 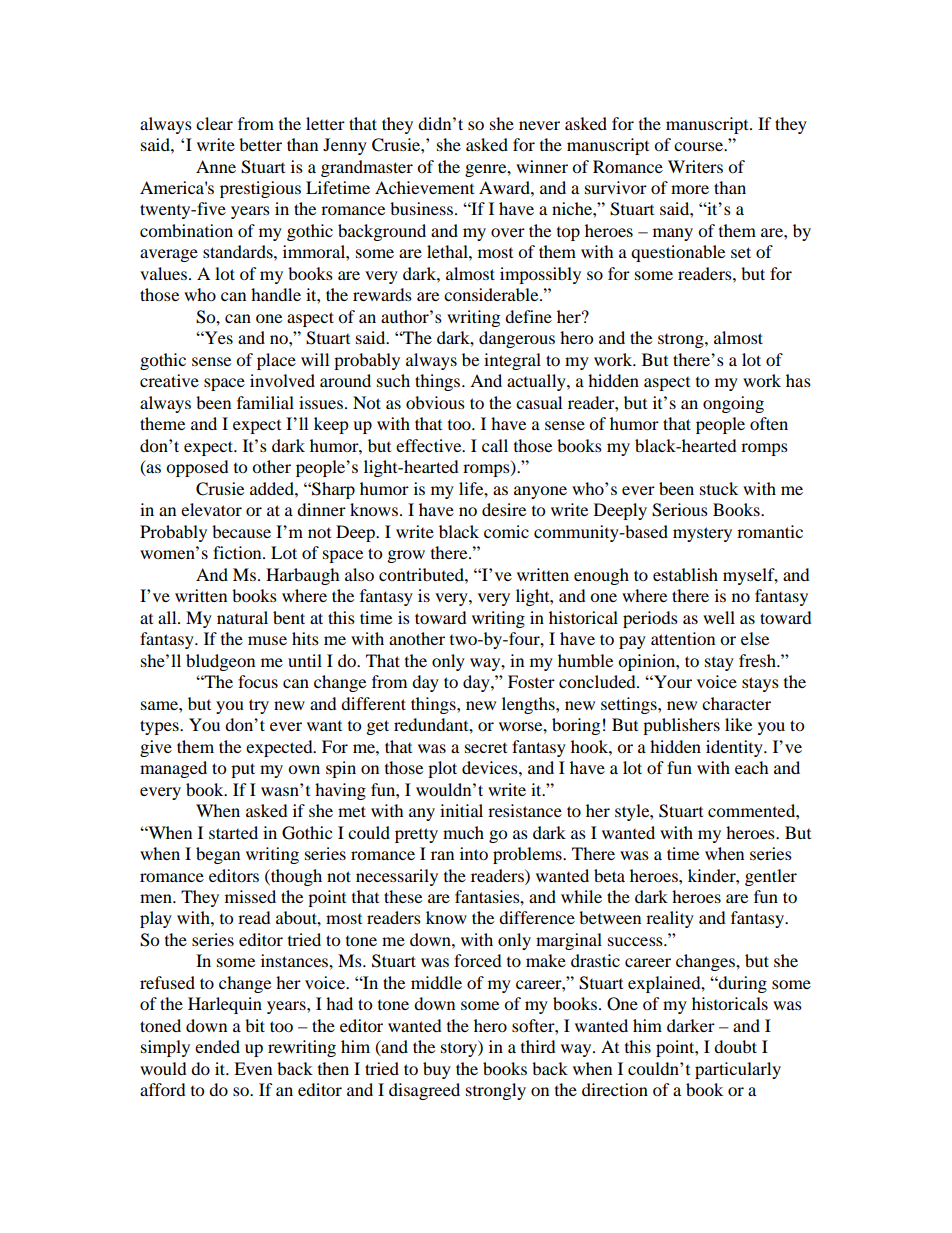 I want to click on winner, so click(x=542, y=166).
